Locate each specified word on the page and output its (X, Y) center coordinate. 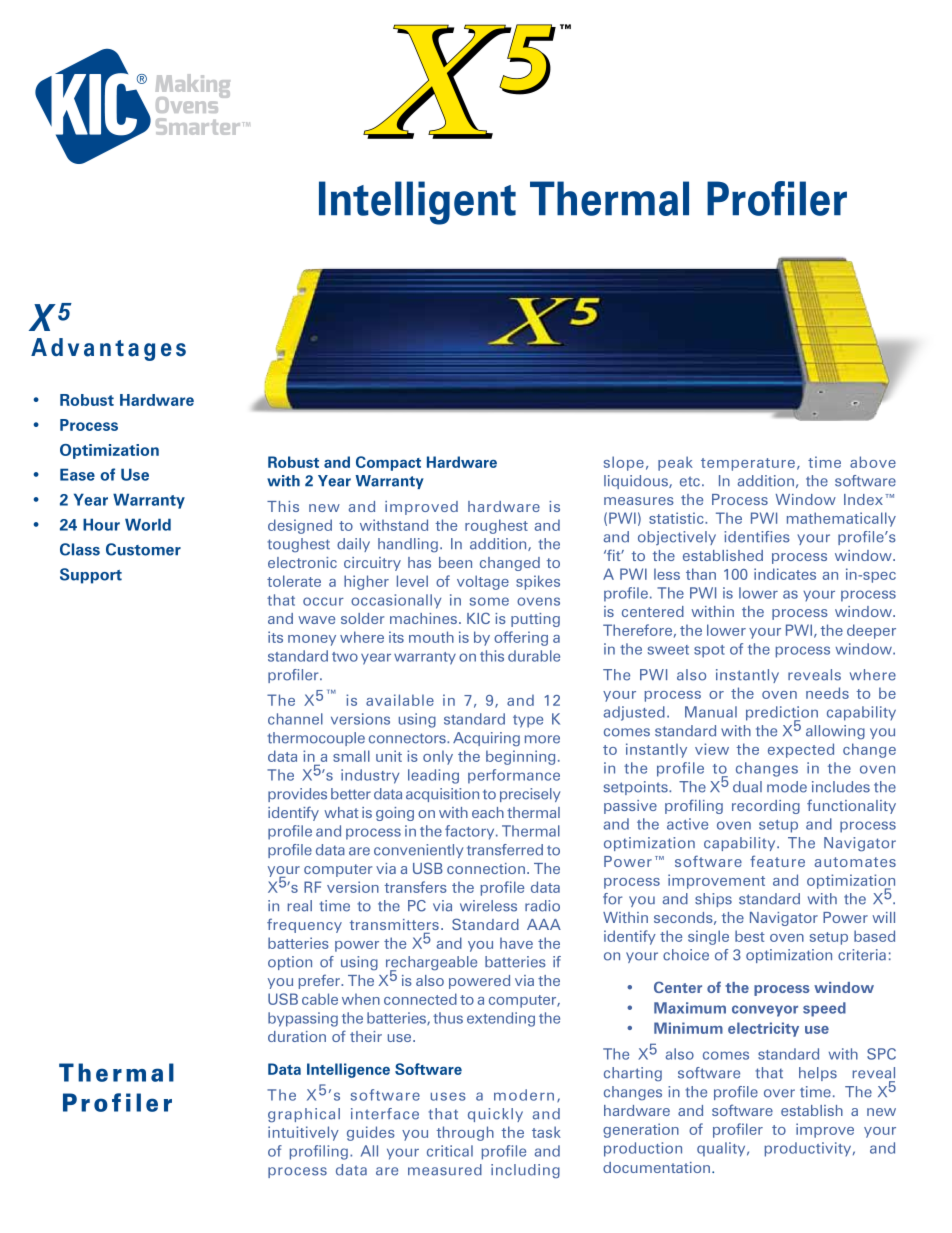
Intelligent (417, 203)
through (465, 1133)
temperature (748, 464)
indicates (785, 574)
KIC (478, 618)
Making (193, 87)
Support (91, 576)
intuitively (303, 1133)
